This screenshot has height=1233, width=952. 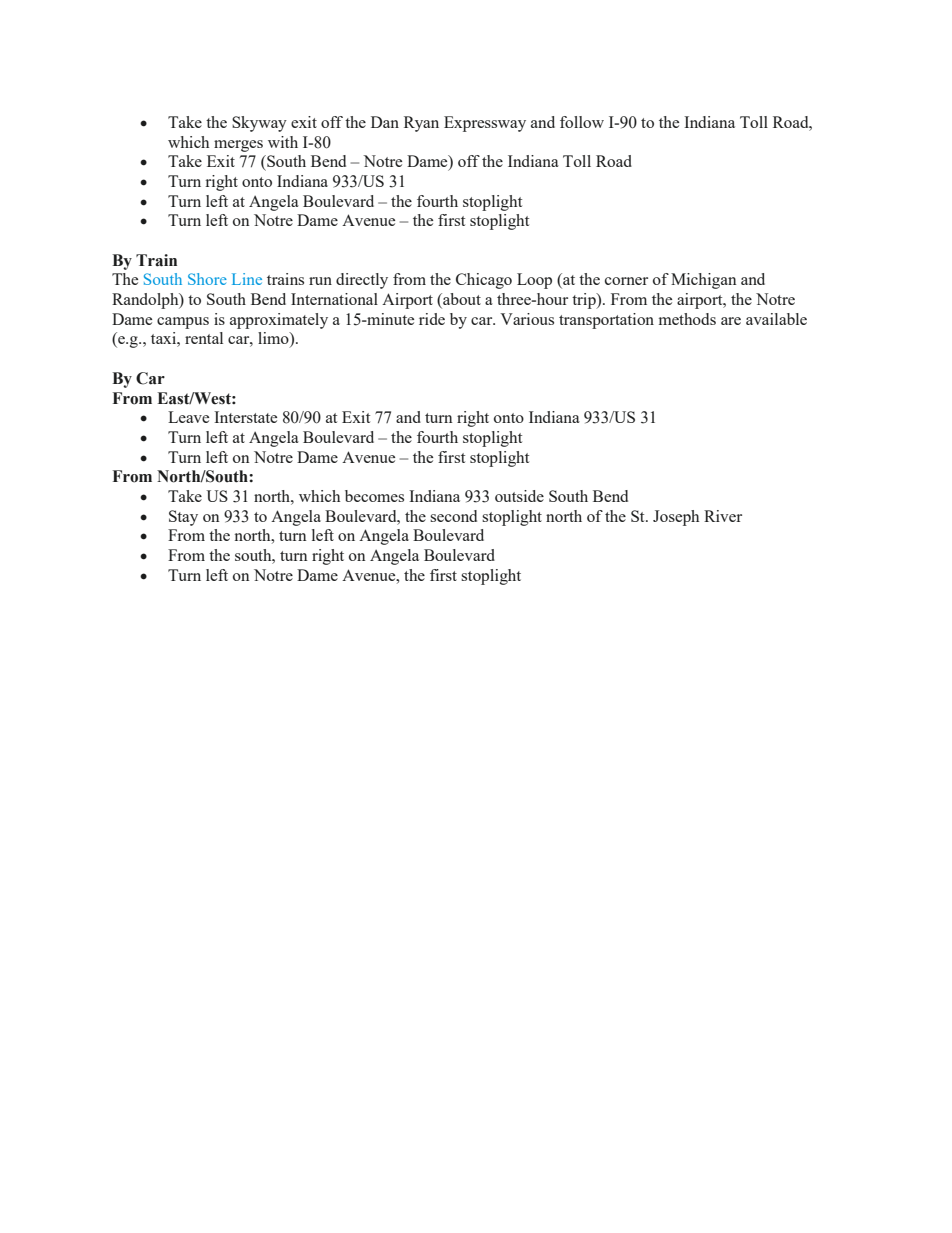 What do you see at coordinates (723, 516) in the screenshot?
I see `River` at bounding box center [723, 516].
